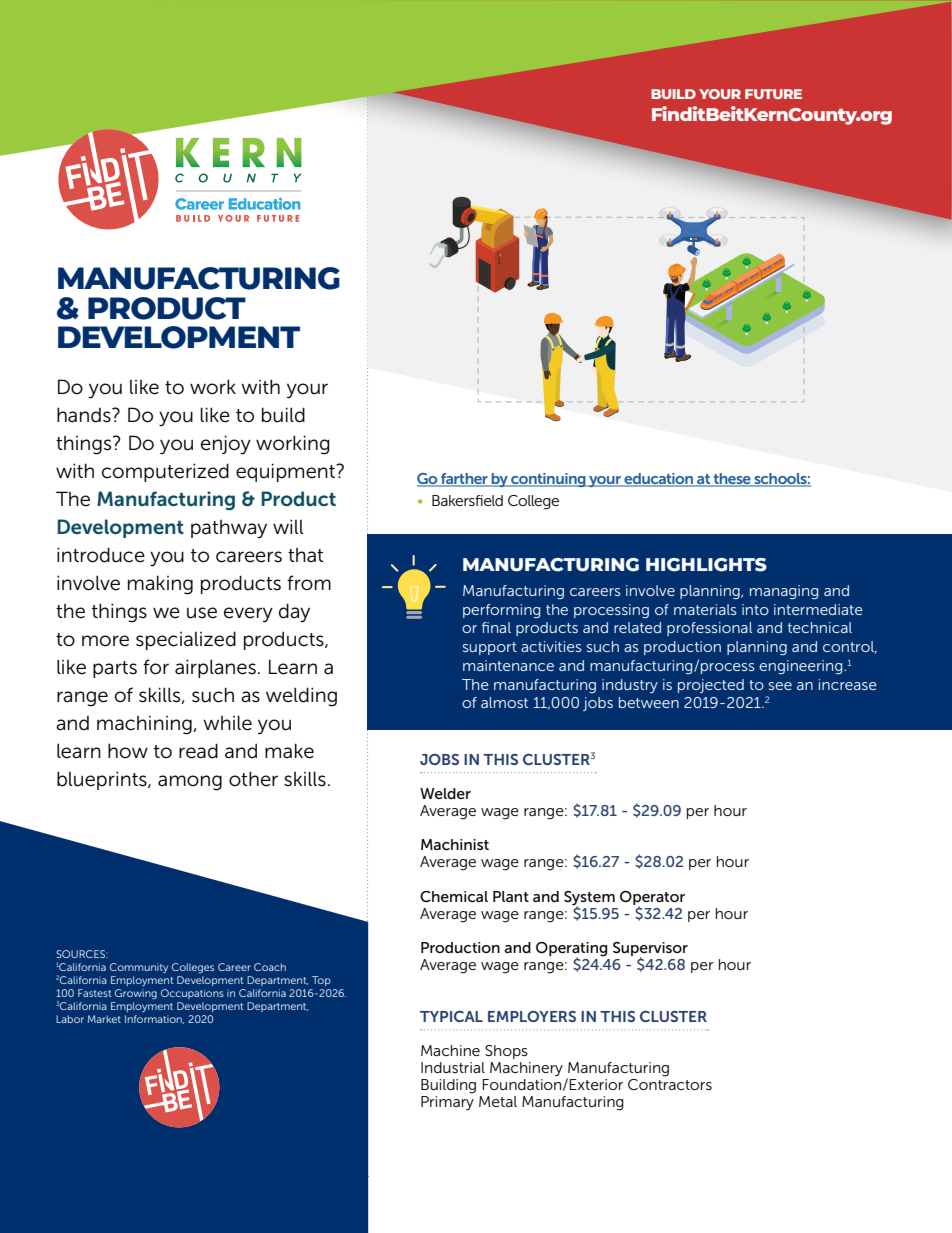  Describe the element at coordinates (732, 480) in the screenshot. I see `these` at that location.
